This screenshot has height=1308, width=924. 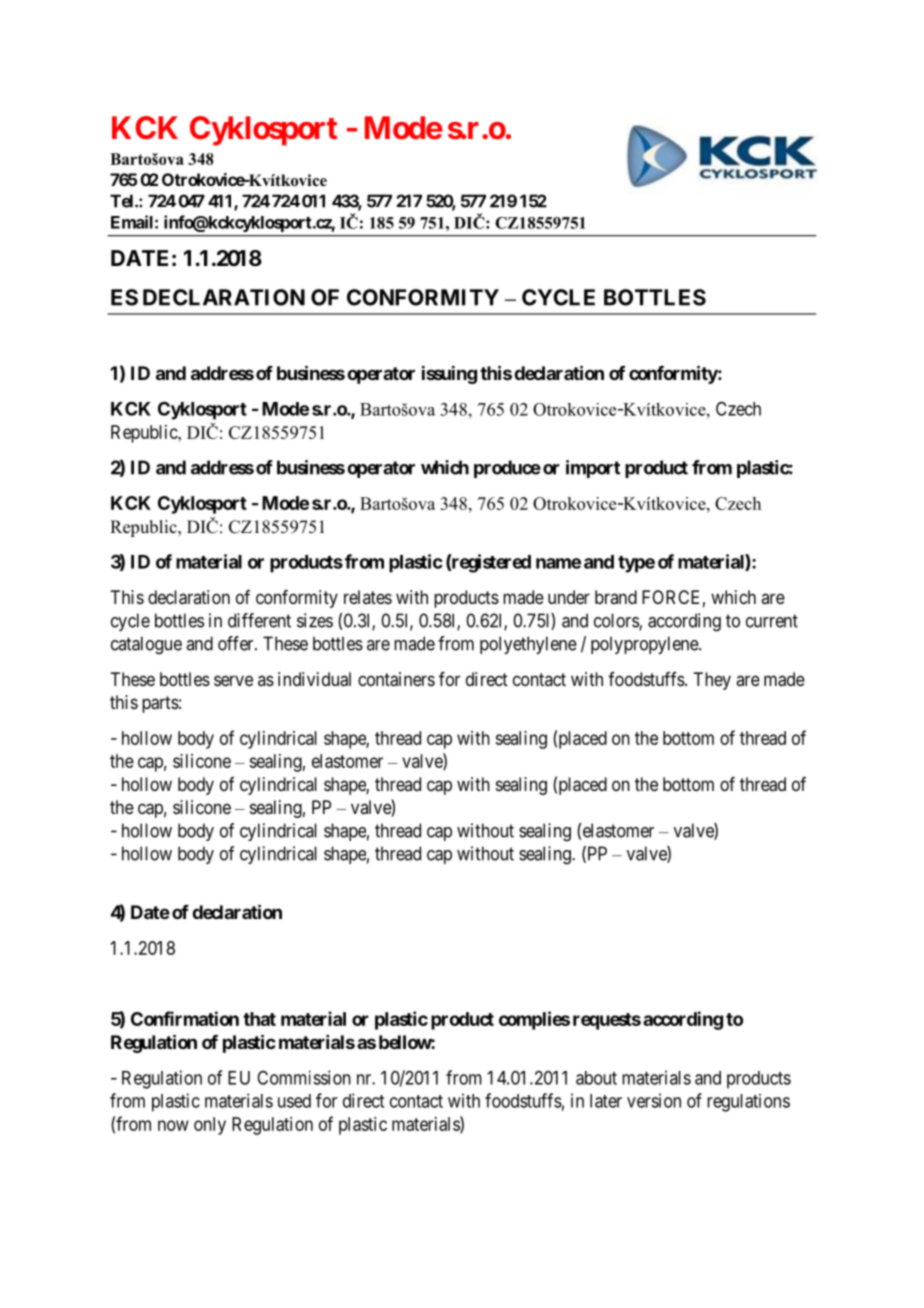 I want to click on serve, so click(x=233, y=680).
